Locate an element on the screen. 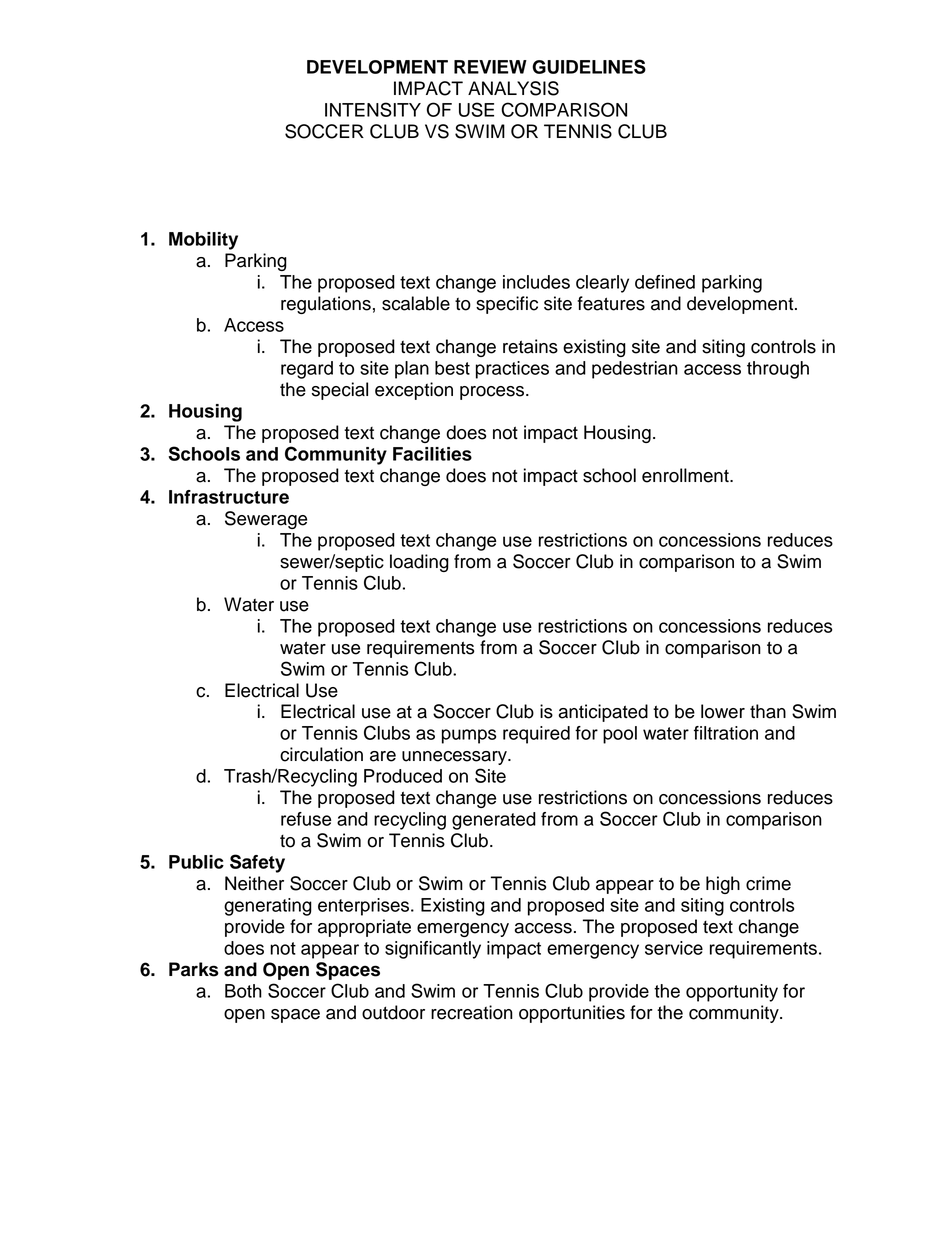  enrollment is located at coordinates (686, 475).
